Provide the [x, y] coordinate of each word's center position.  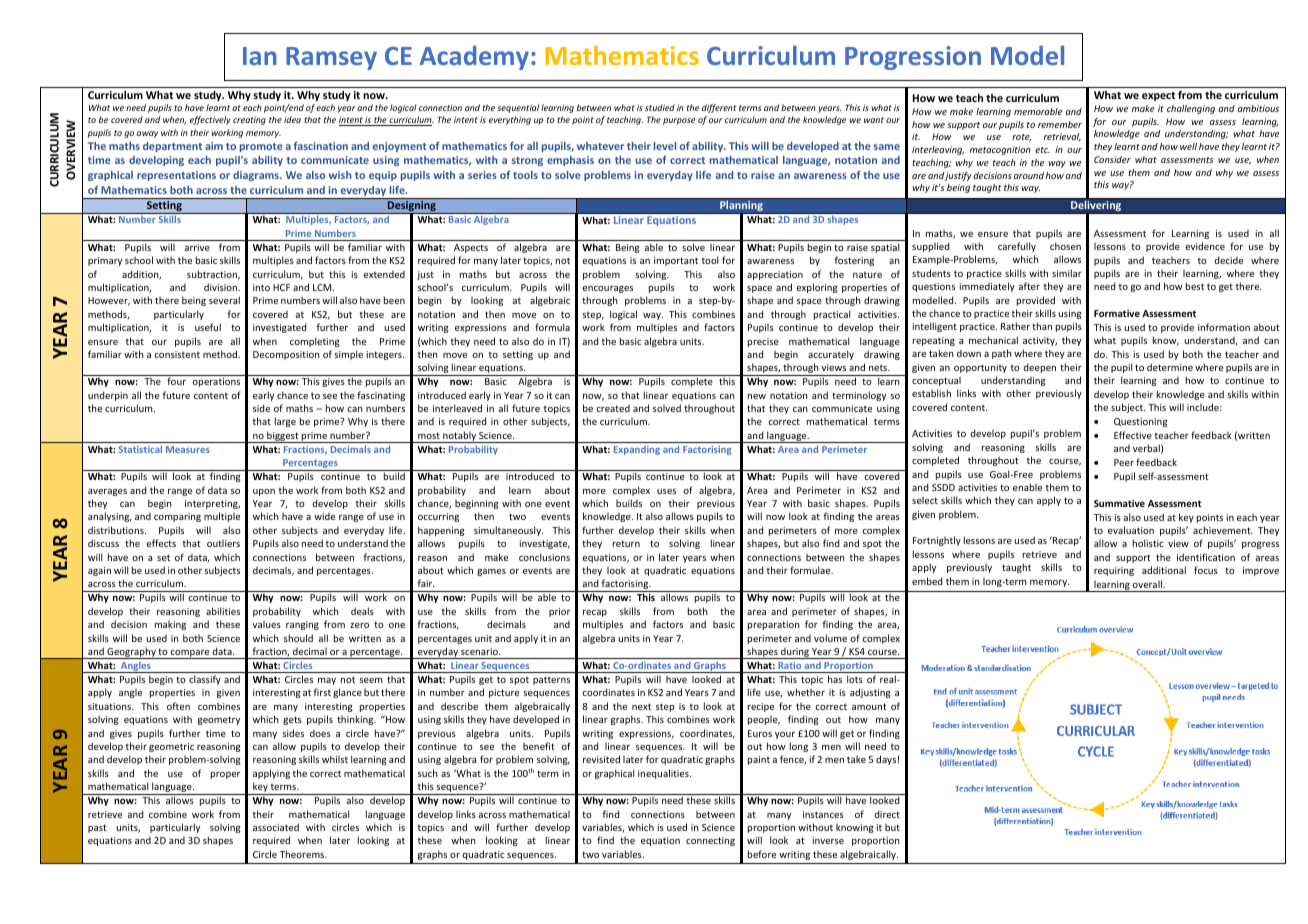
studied [660, 107]
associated [276, 827]
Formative [1117, 313]
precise [763, 342]
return [626, 543]
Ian [260, 56]
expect [1158, 96]
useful [208, 327]
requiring [1114, 571]
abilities [223, 611]
